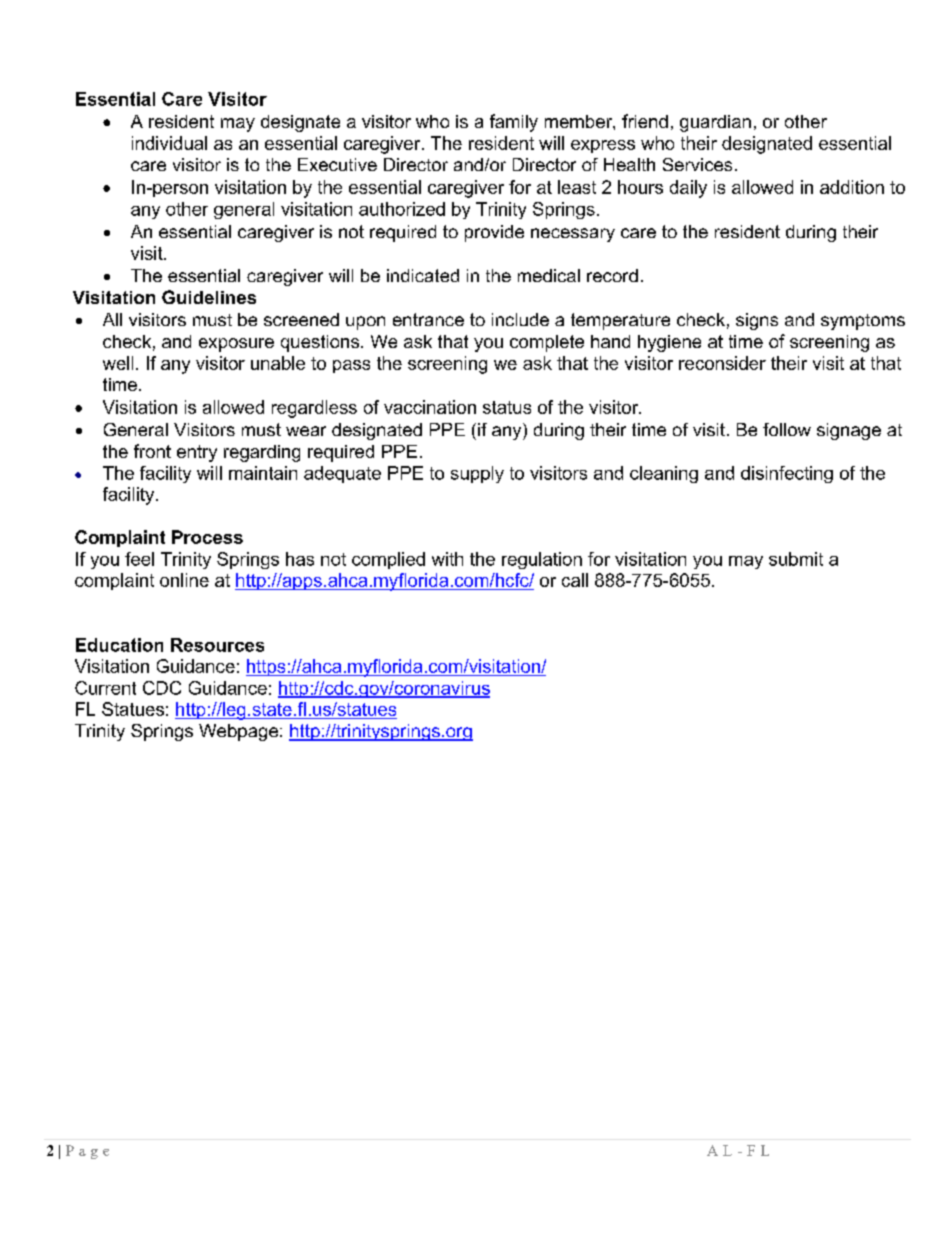  Describe the element at coordinates (507, 407) in the screenshot. I see `status` at that location.
